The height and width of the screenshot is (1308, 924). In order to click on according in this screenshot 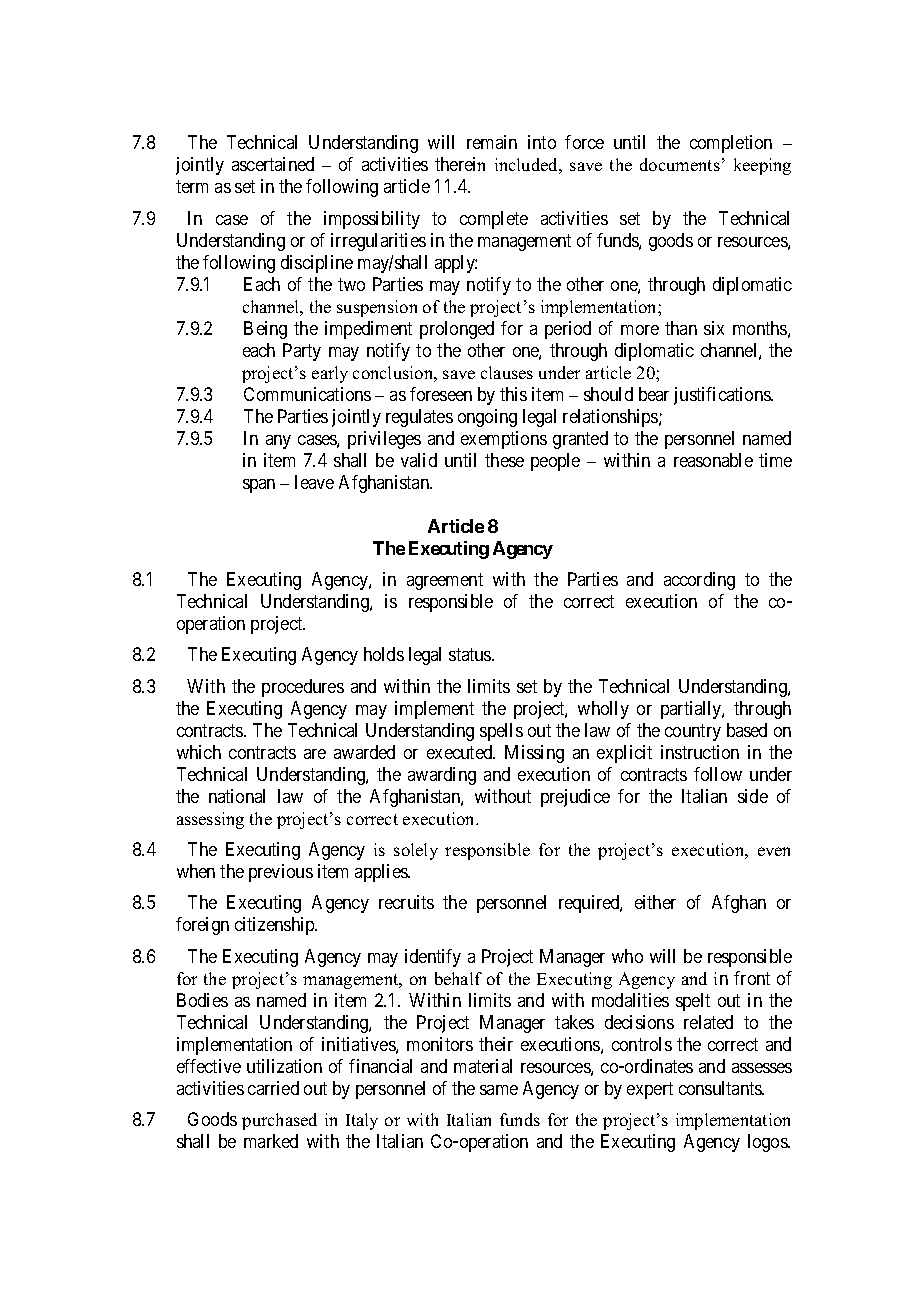, I will do `click(699, 581)`.
